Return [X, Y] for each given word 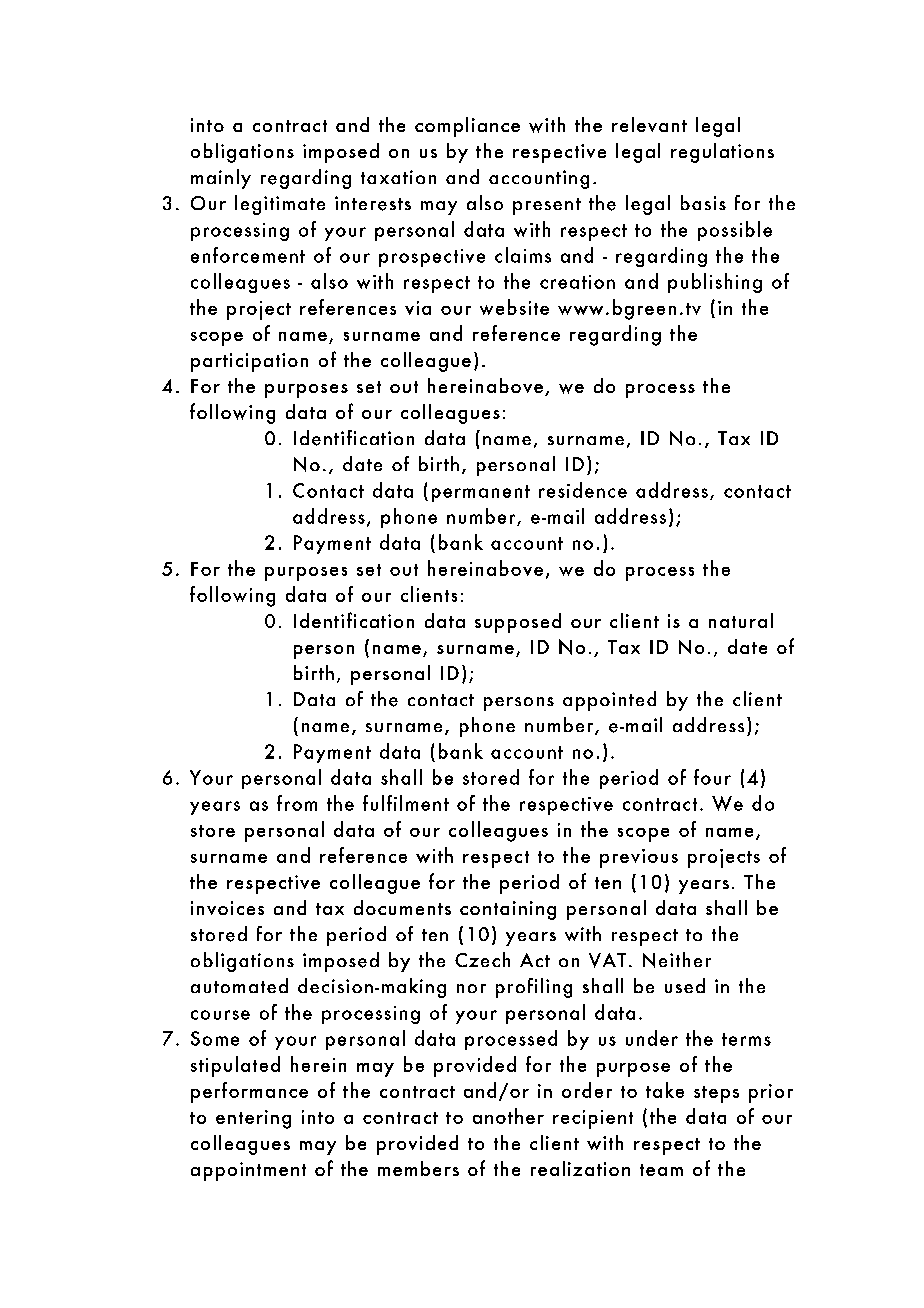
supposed [518, 623]
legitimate [280, 205]
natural [741, 620]
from [297, 803]
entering [253, 1119]
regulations [722, 153]
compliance [467, 127]
